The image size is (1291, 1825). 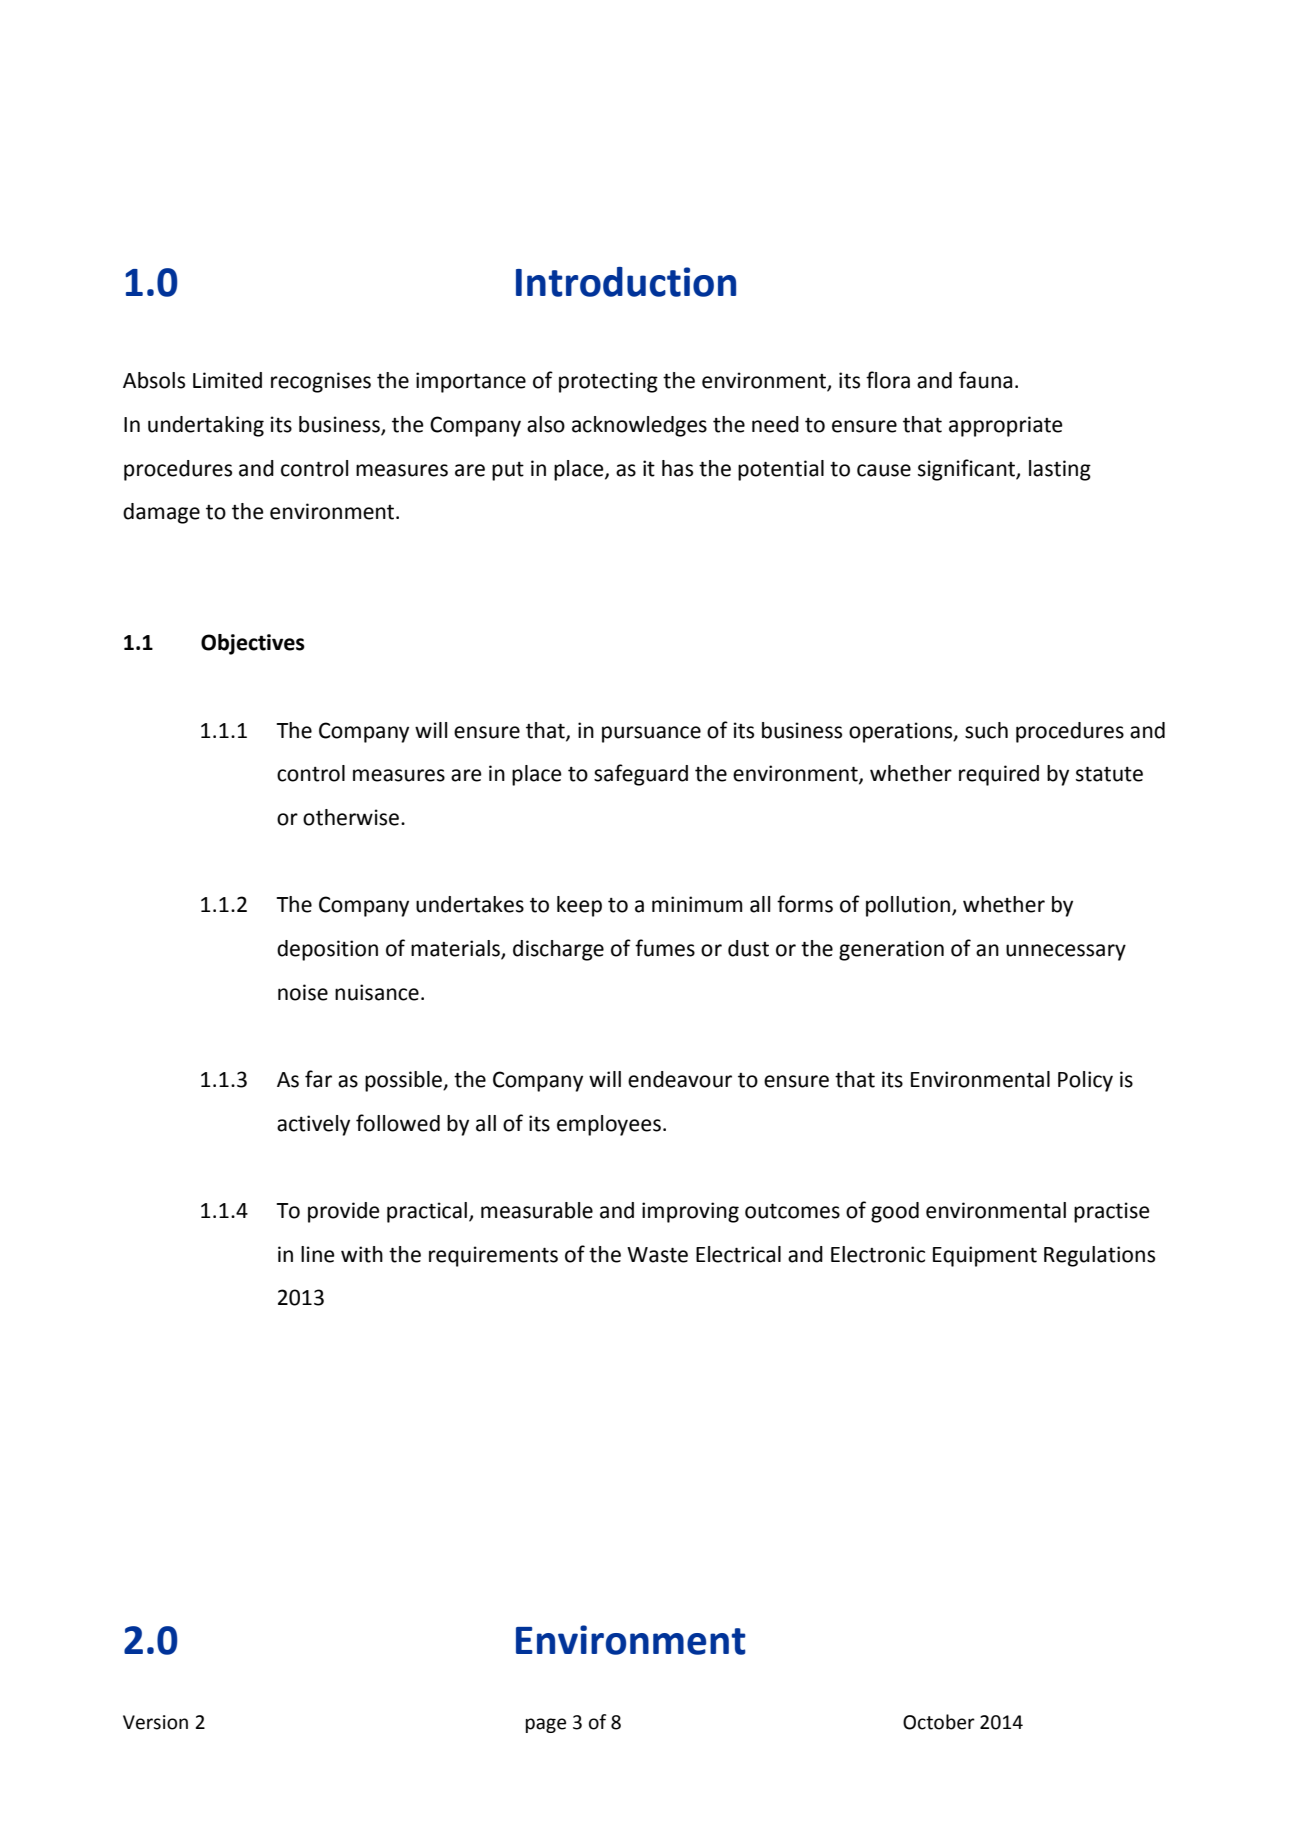 What do you see at coordinates (155, 1722) in the image?
I see `Version` at bounding box center [155, 1722].
